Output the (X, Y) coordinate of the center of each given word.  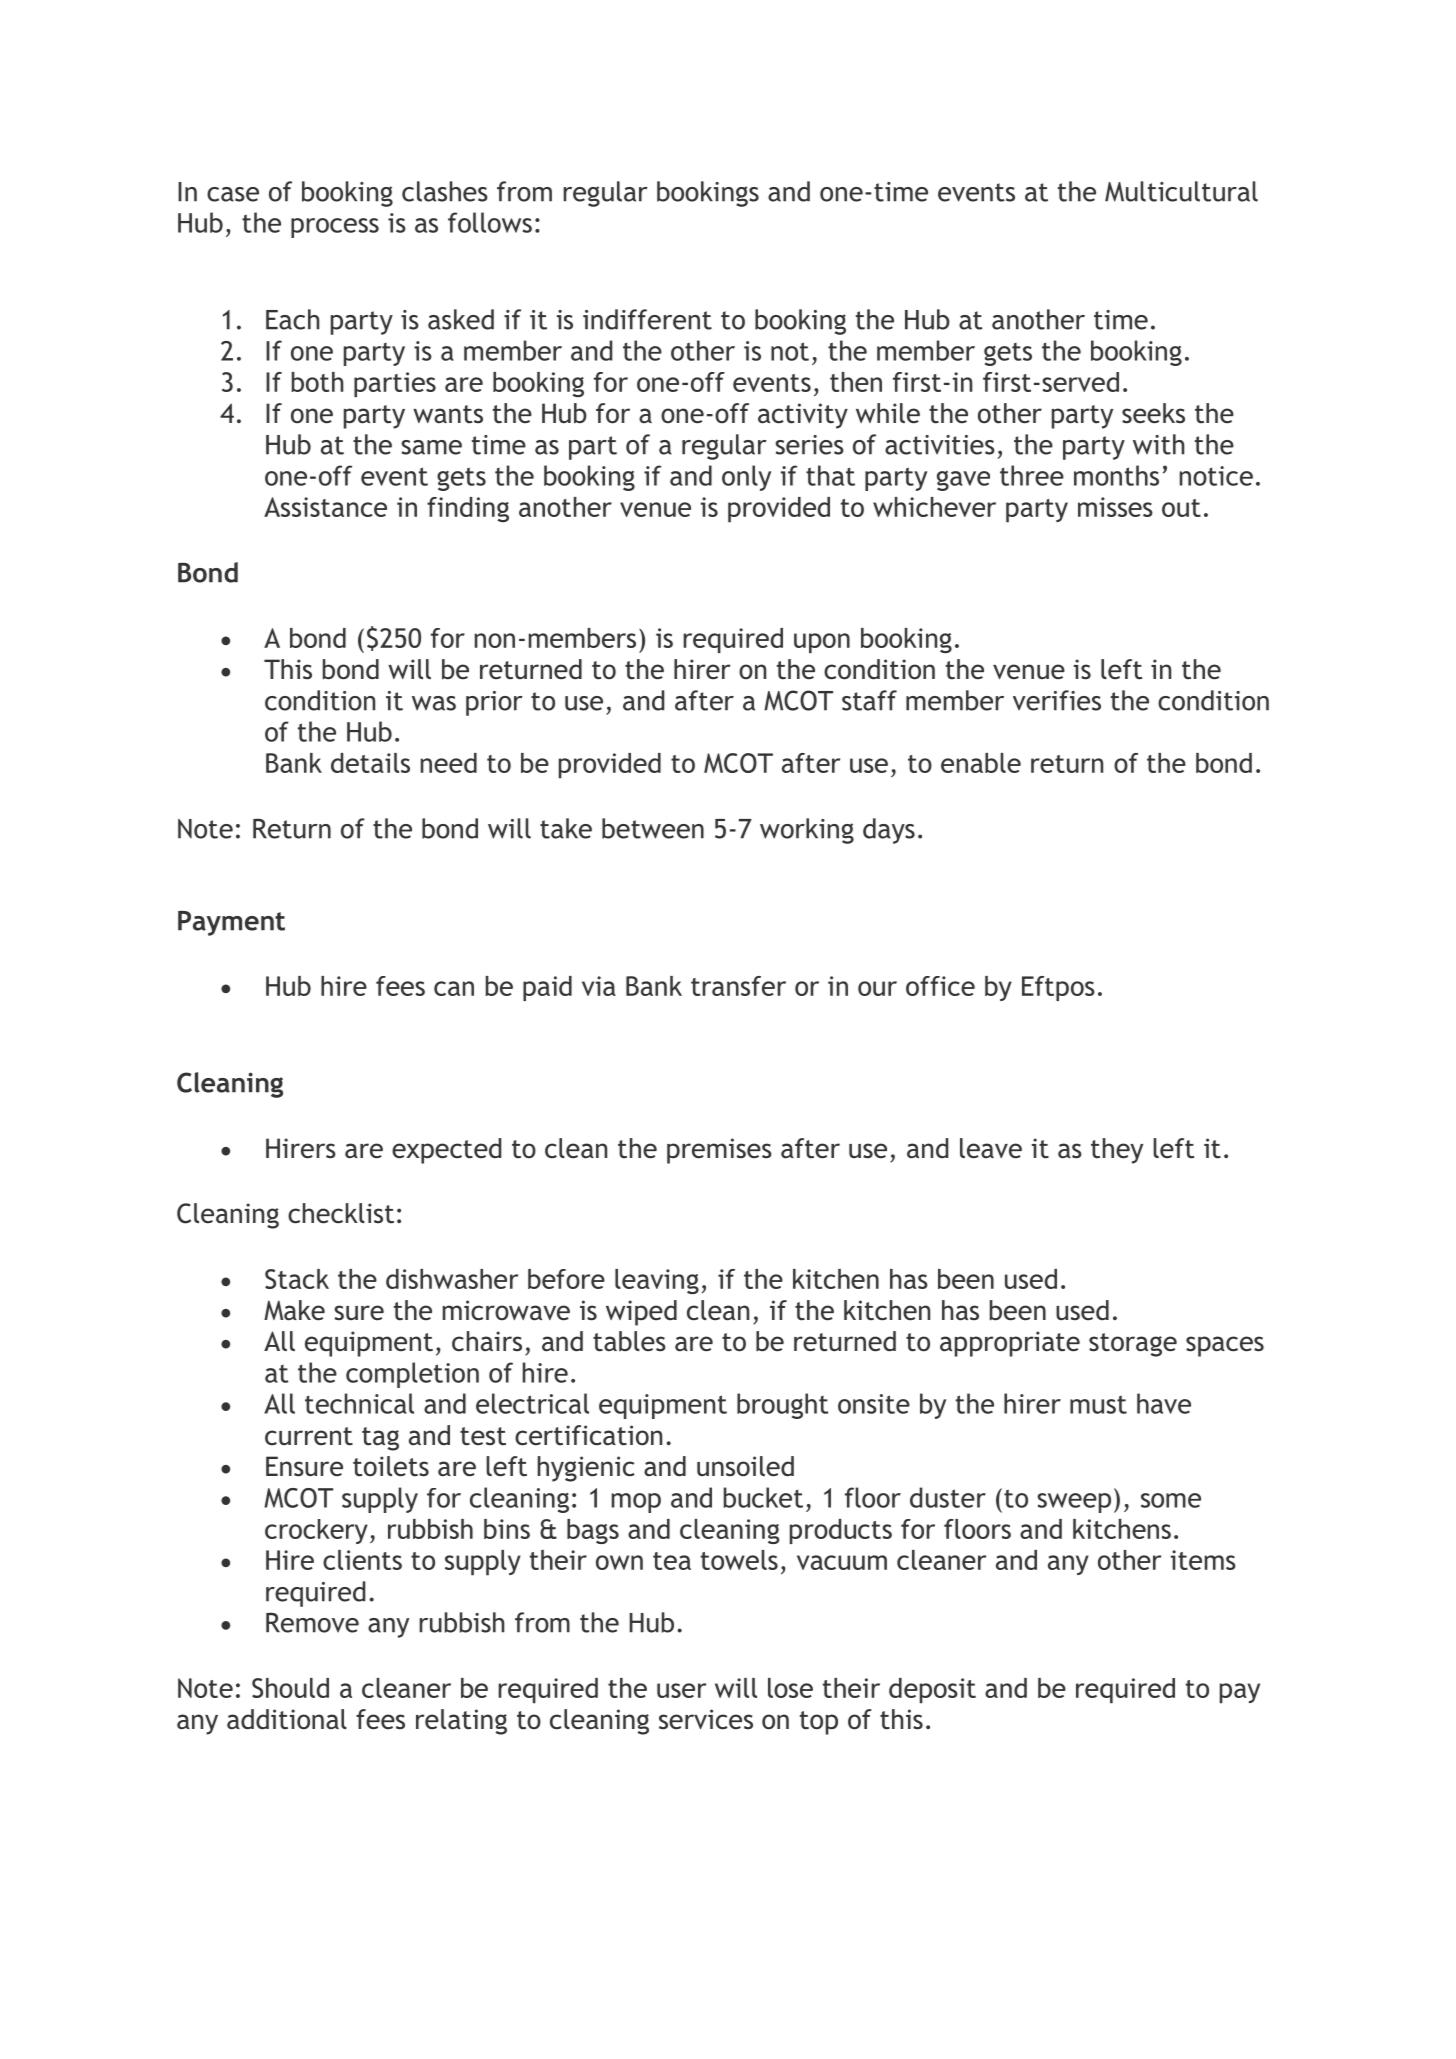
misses (1115, 507)
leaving (657, 1281)
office (940, 986)
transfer (738, 986)
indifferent (647, 319)
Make (294, 1310)
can (454, 988)
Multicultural (1181, 191)
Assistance (325, 507)
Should (290, 1688)
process (335, 228)
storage (1133, 1345)
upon (822, 643)
